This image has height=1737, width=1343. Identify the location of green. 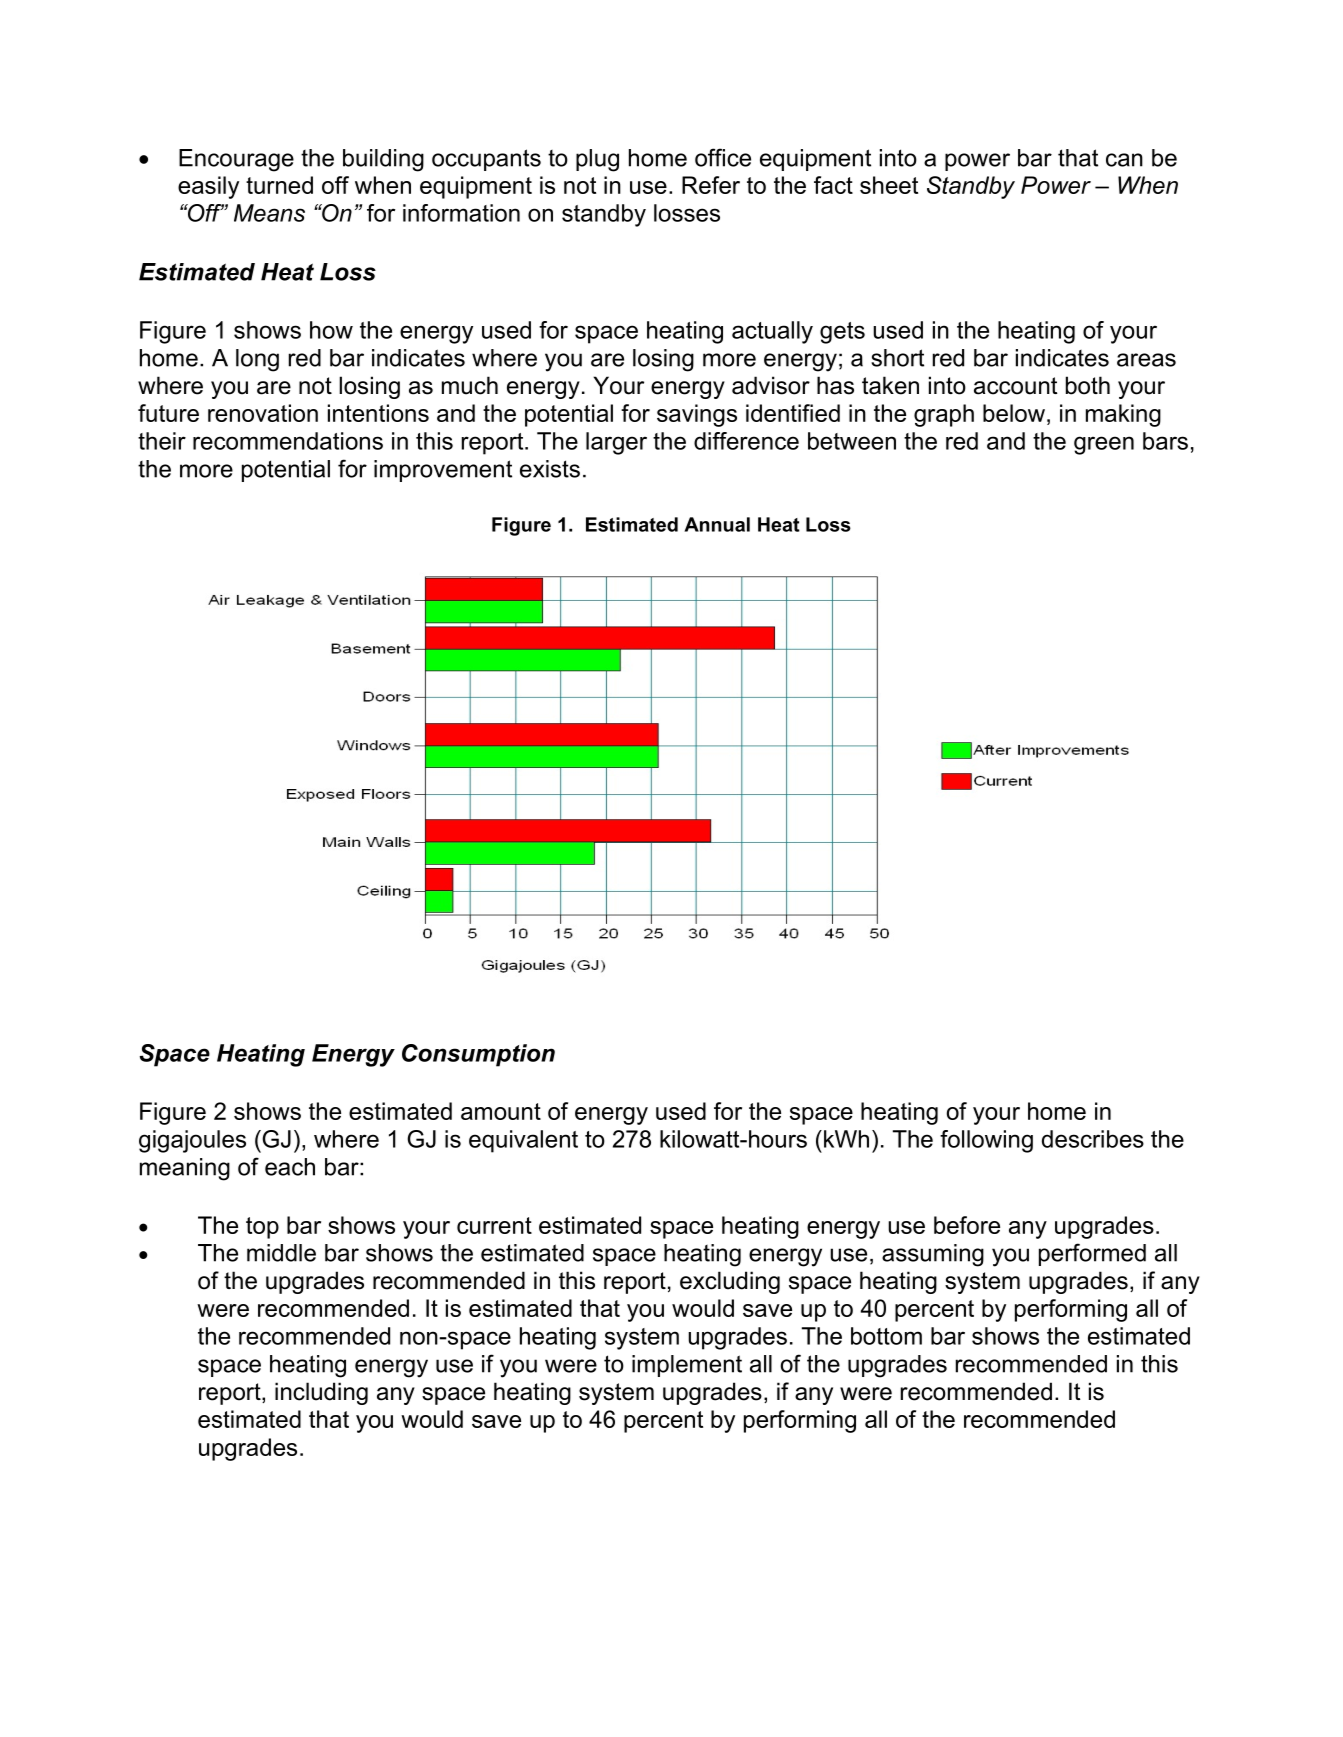
(1104, 445).
